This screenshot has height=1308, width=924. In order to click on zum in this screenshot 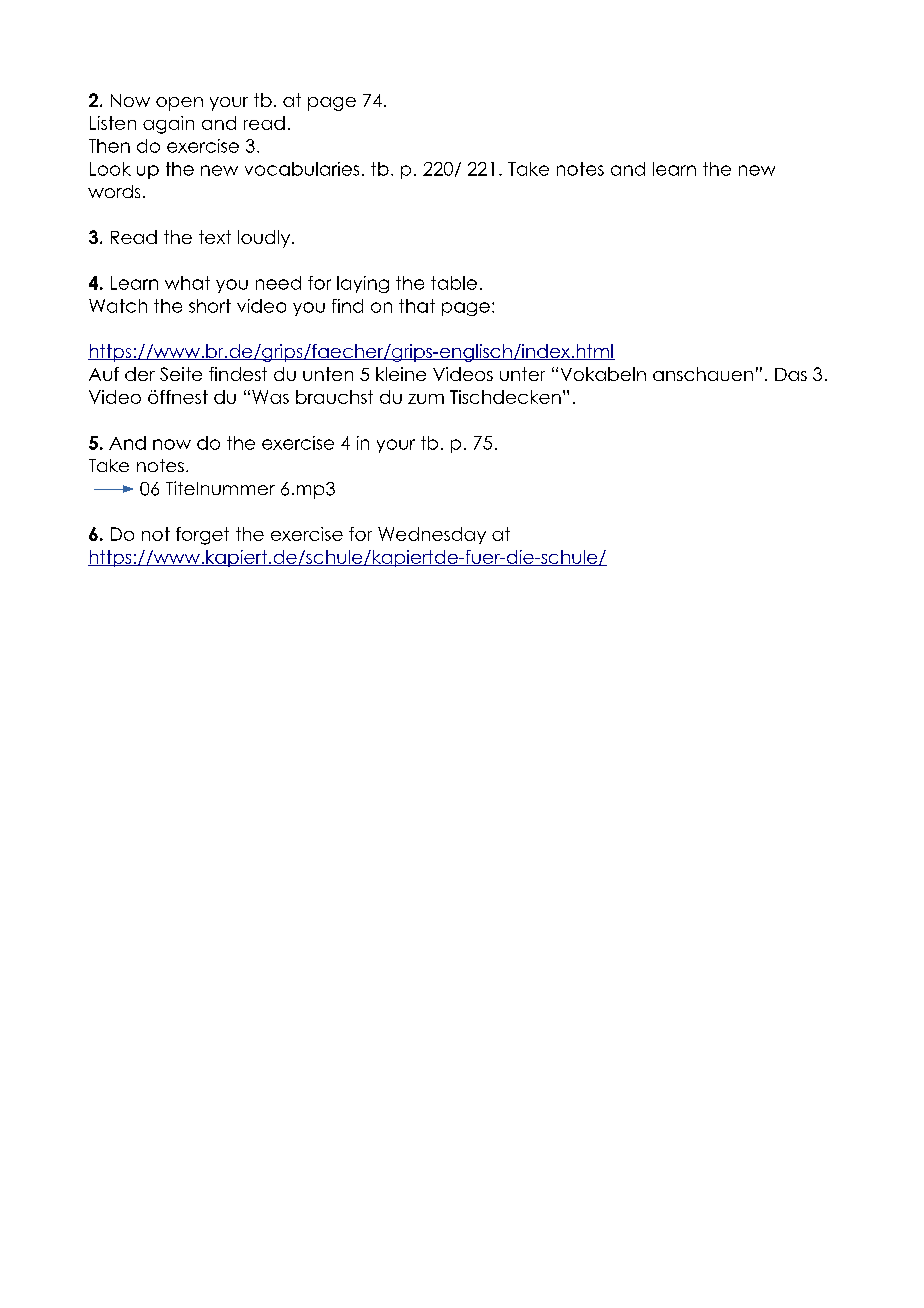, I will do `click(426, 399)`.
